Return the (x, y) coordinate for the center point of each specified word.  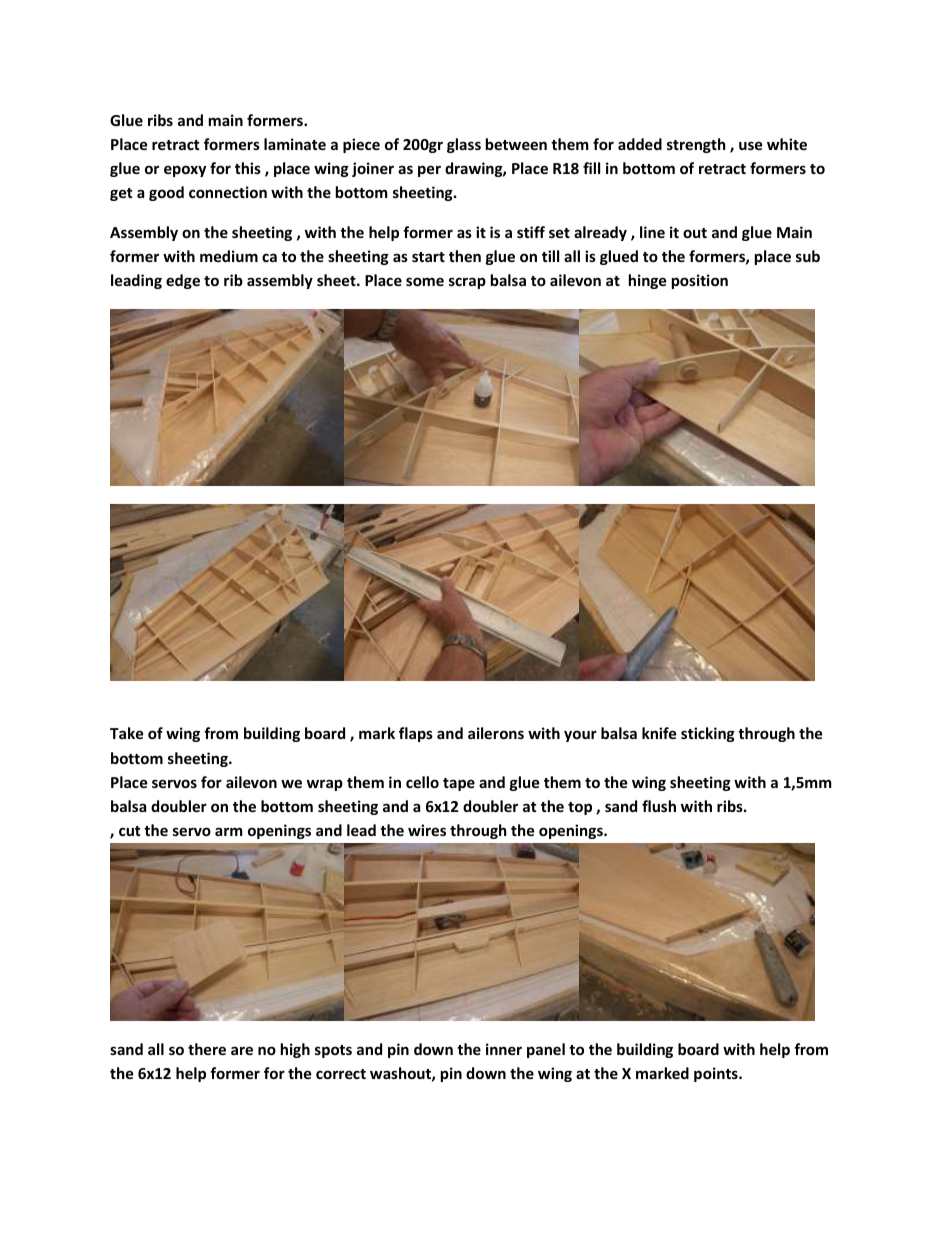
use (751, 145)
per (429, 171)
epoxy (185, 171)
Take (127, 733)
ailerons (496, 733)
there (207, 1049)
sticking (708, 734)
